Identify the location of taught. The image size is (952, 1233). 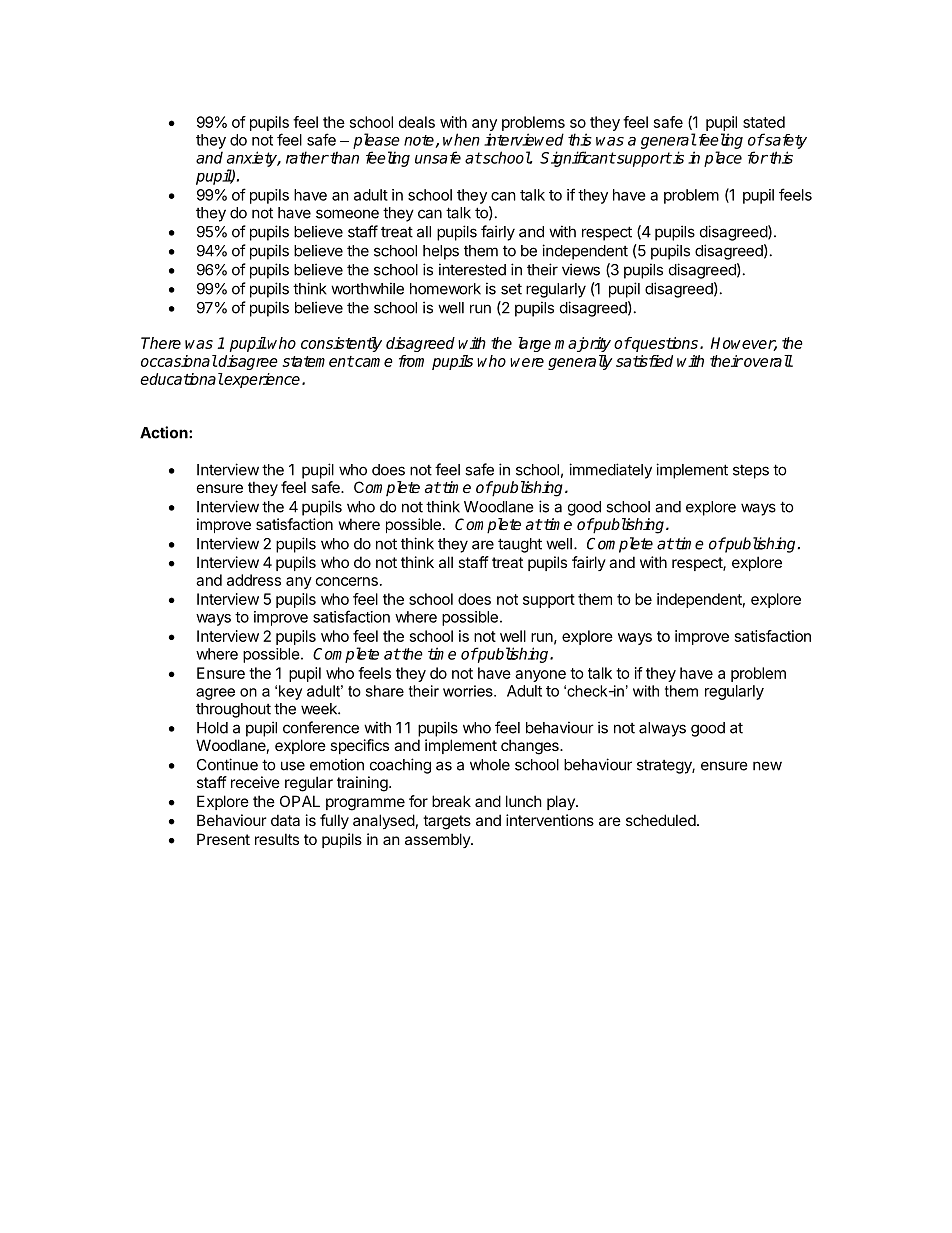
(520, 545).
